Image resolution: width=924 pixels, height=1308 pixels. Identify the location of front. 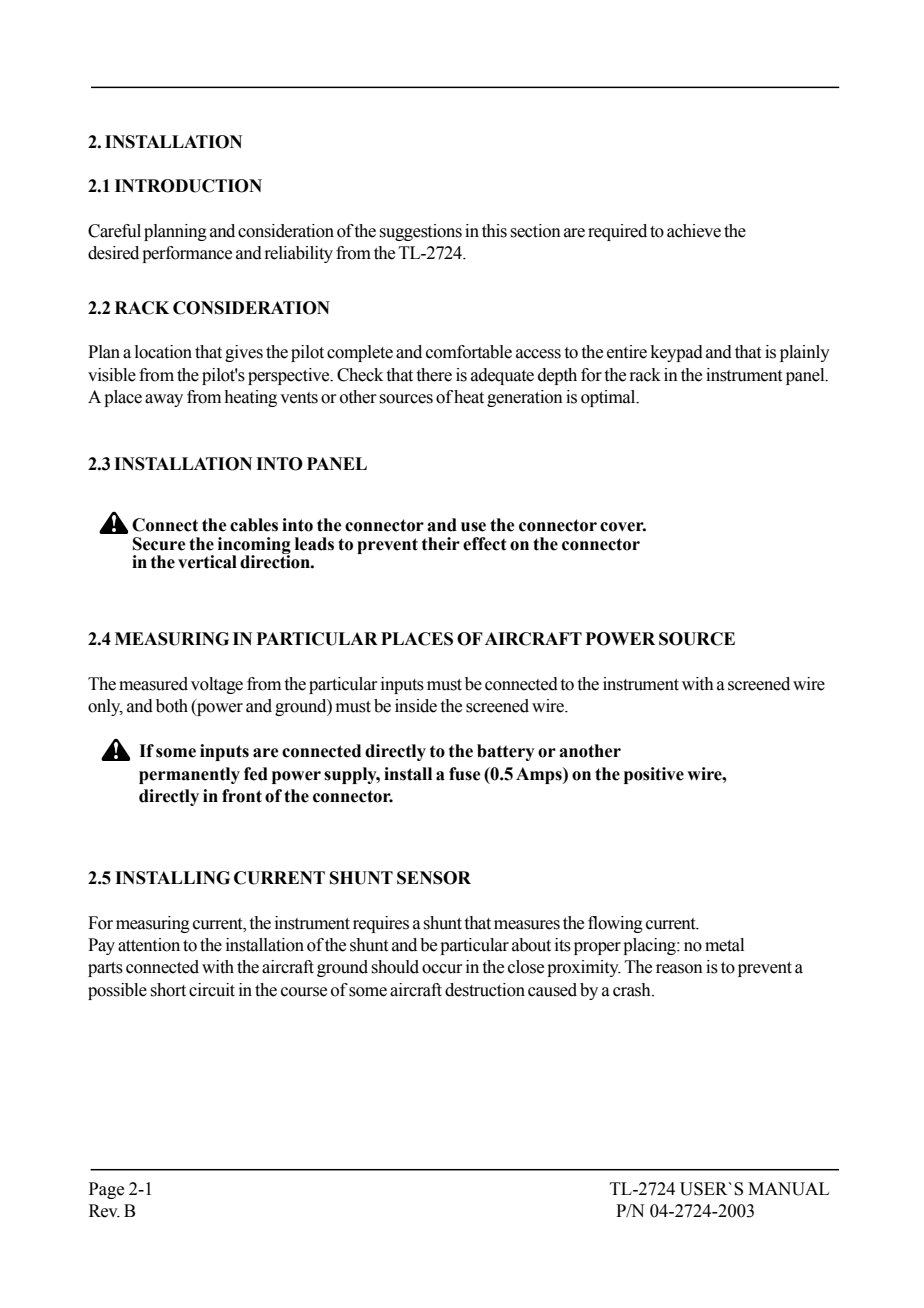
(242, 796).
